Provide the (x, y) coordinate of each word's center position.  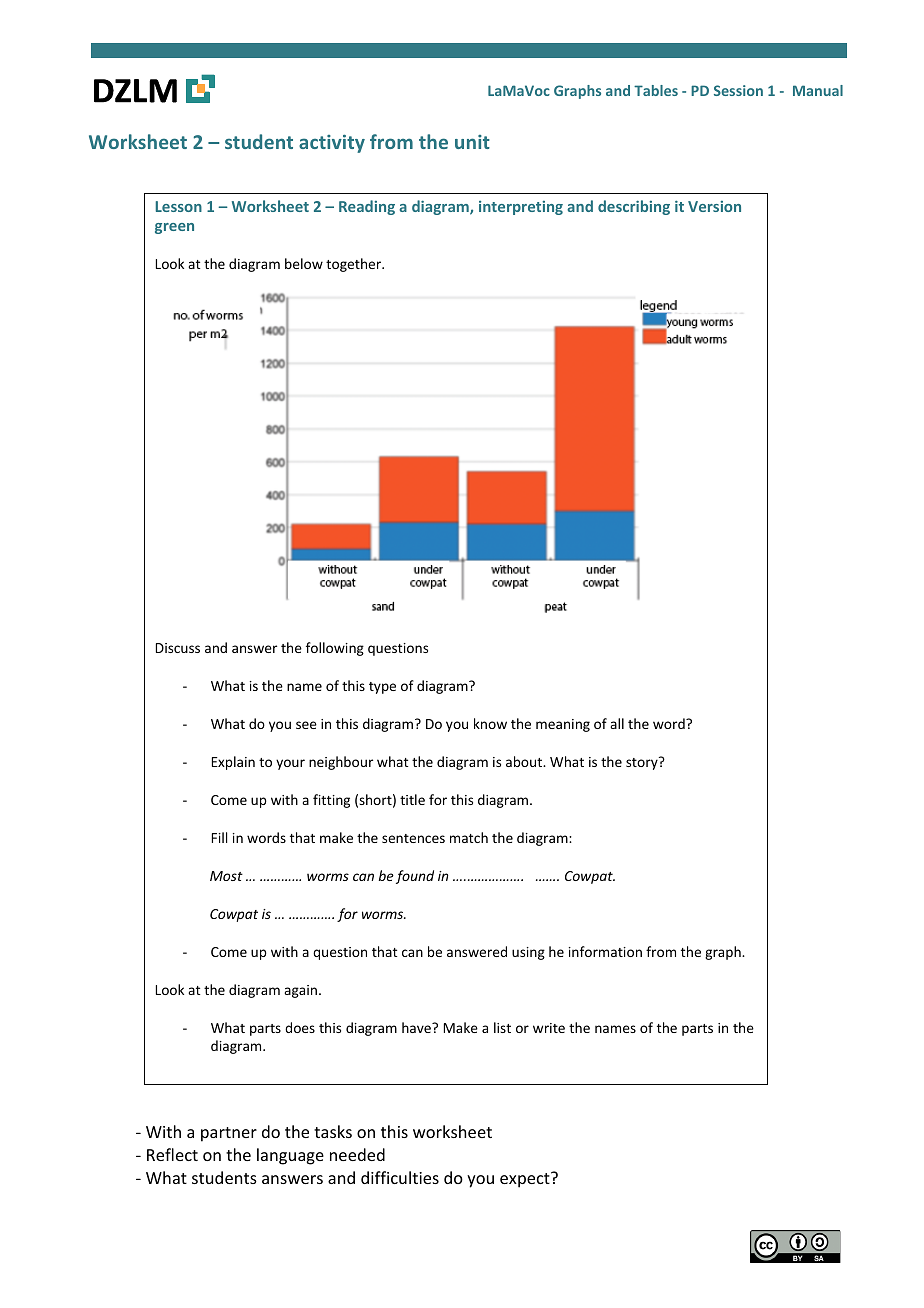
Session (738, 90)
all (617, 723)
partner (229, 1134)
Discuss (178, 648)
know (490, 723)
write (549, 1028)
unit (472, 142)
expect (526, 1180)
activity (332, 144)
